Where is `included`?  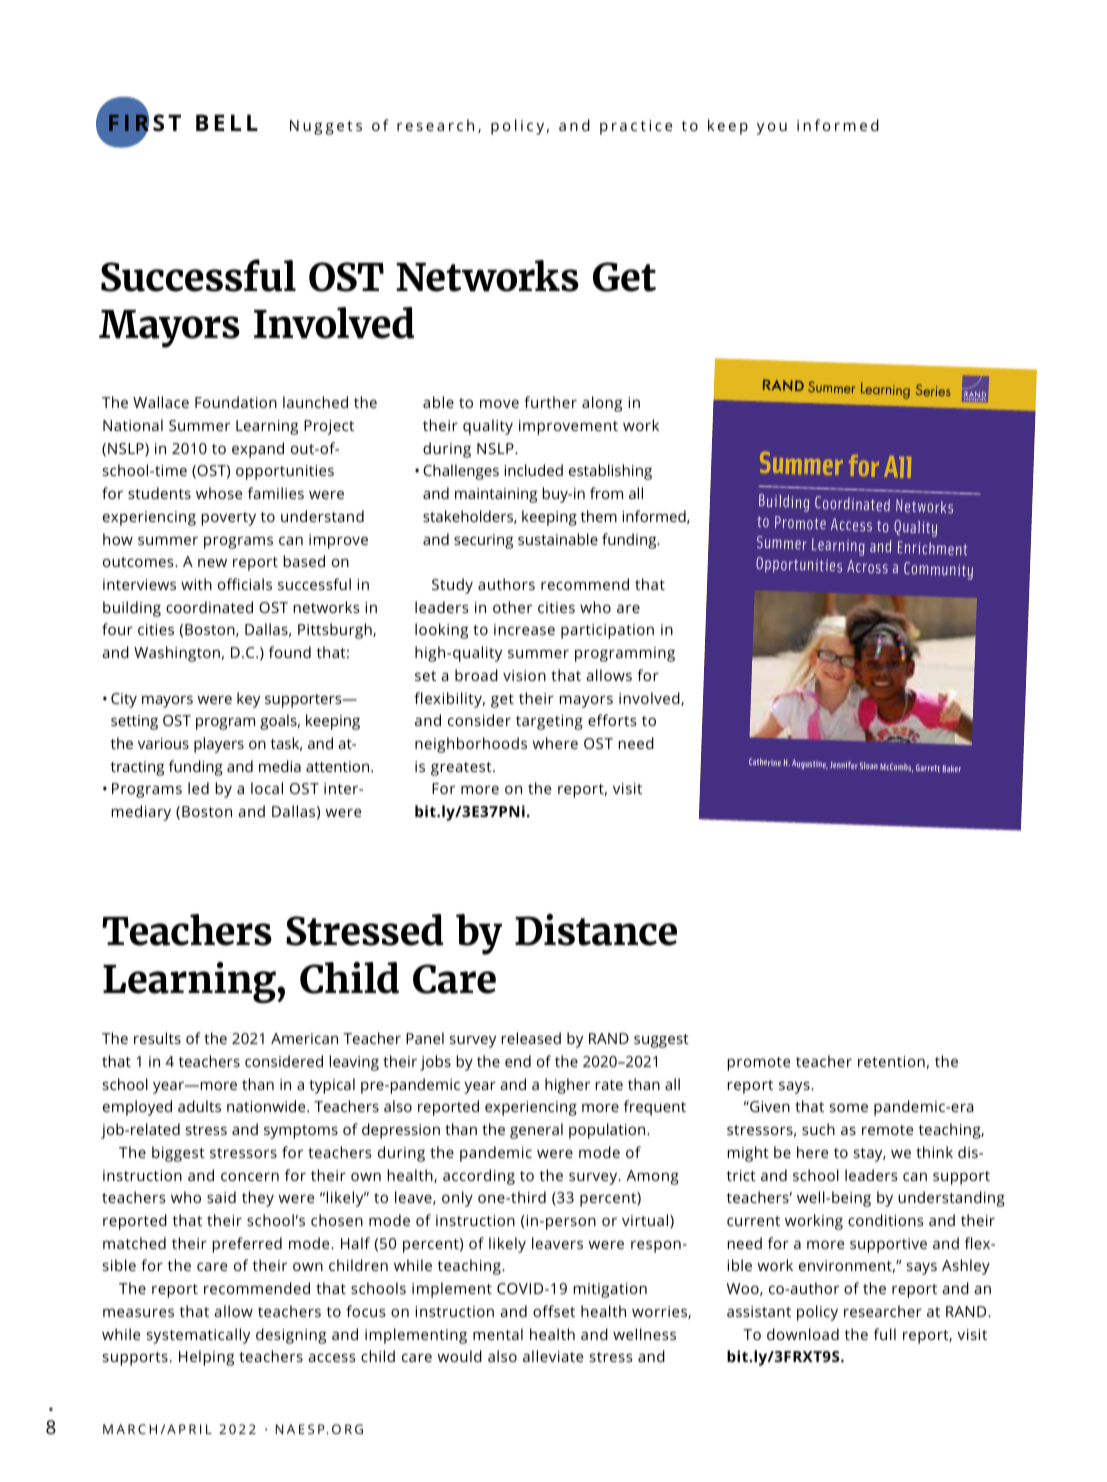 included is located at coordinates (533, 470).
